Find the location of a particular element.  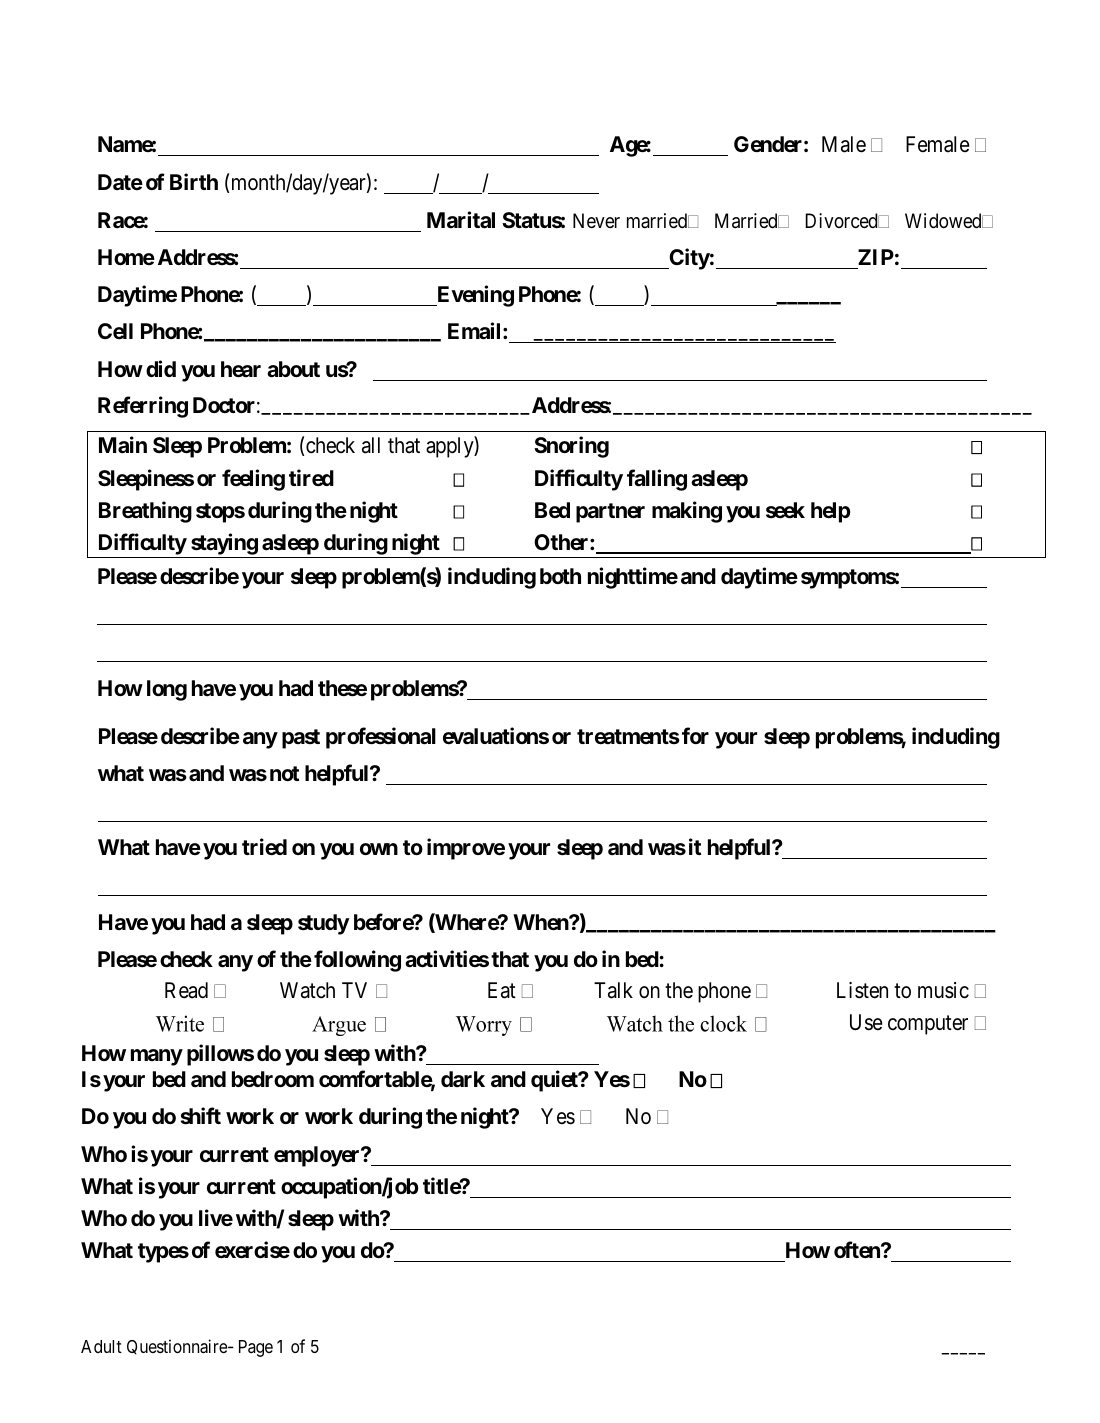

professional is located at coordinates (381, 738).
